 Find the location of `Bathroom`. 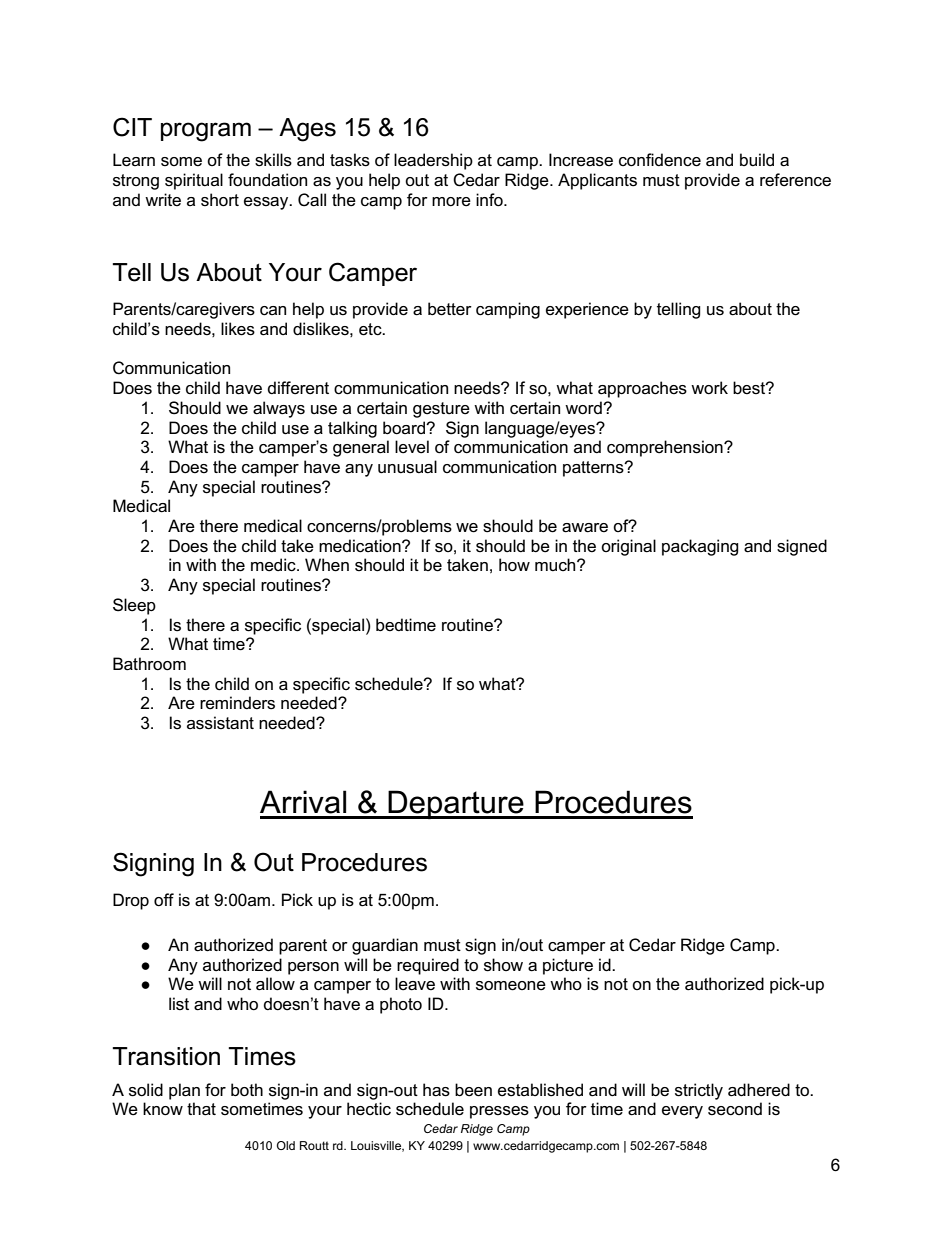

Bathroom is located at coordinates (149, 664).
